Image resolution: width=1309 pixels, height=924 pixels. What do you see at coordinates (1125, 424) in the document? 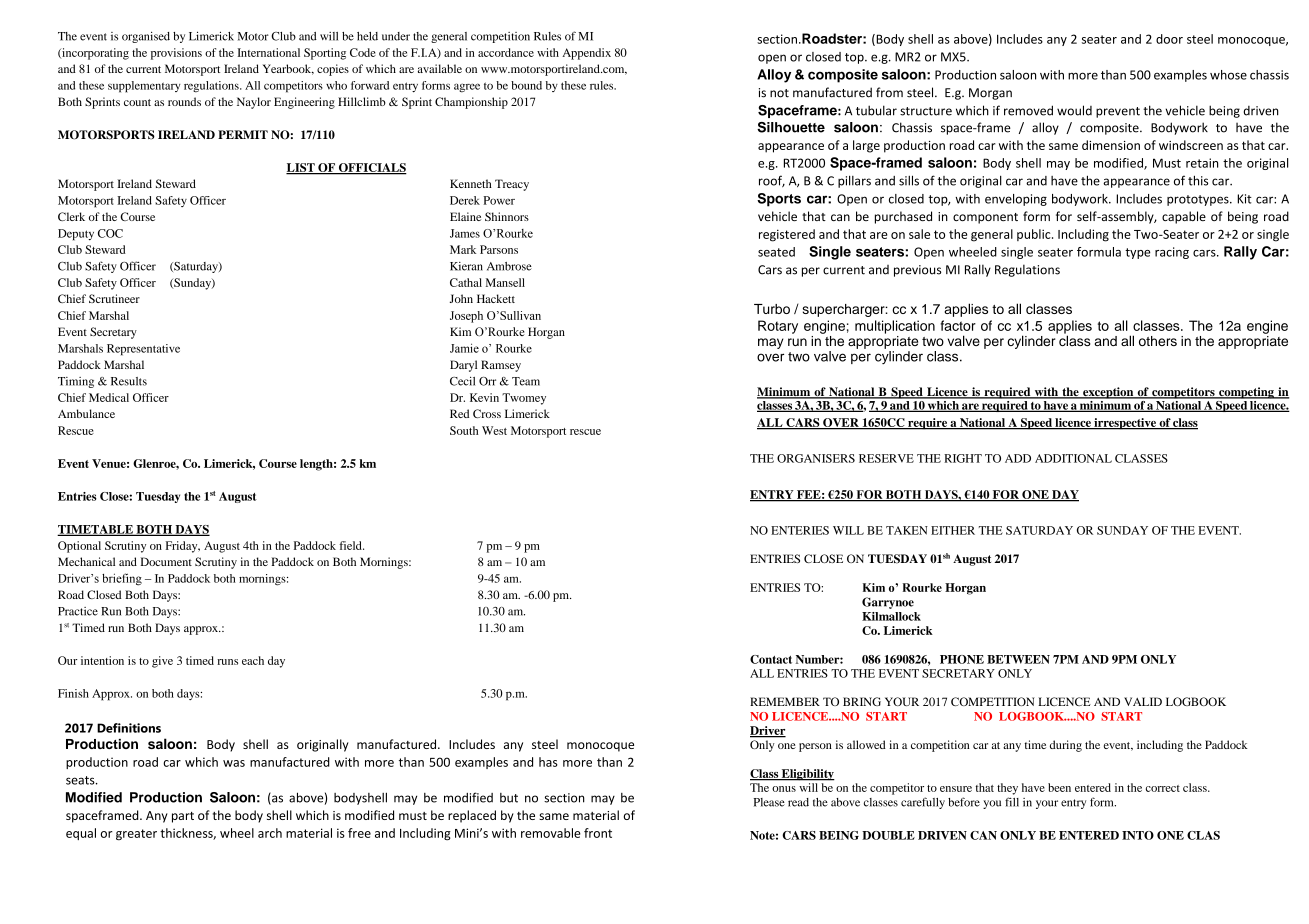
I see `irrespective` at bounding box center [1125, 424].
